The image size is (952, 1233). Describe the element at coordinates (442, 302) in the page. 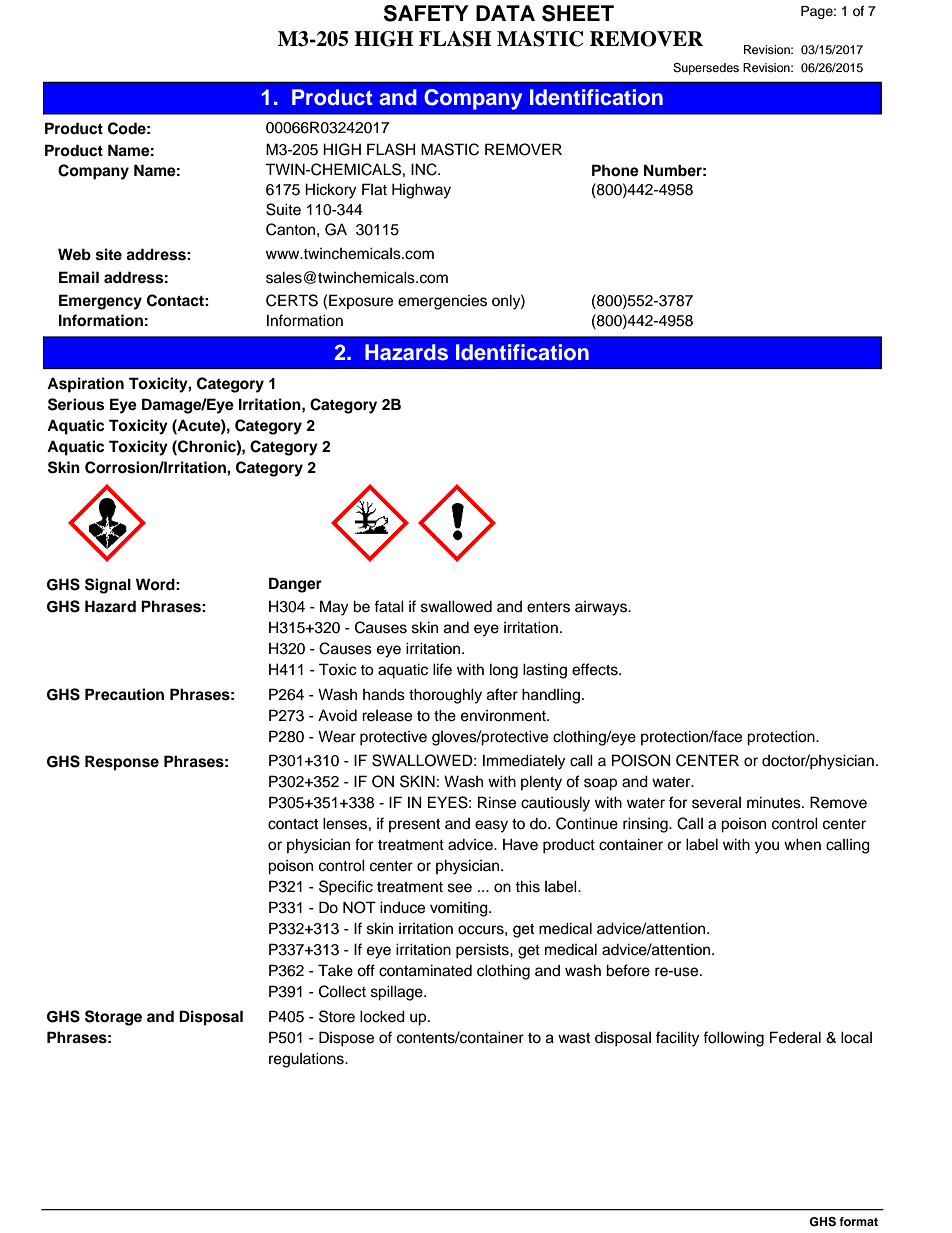

I see `emergencies` at that location.
